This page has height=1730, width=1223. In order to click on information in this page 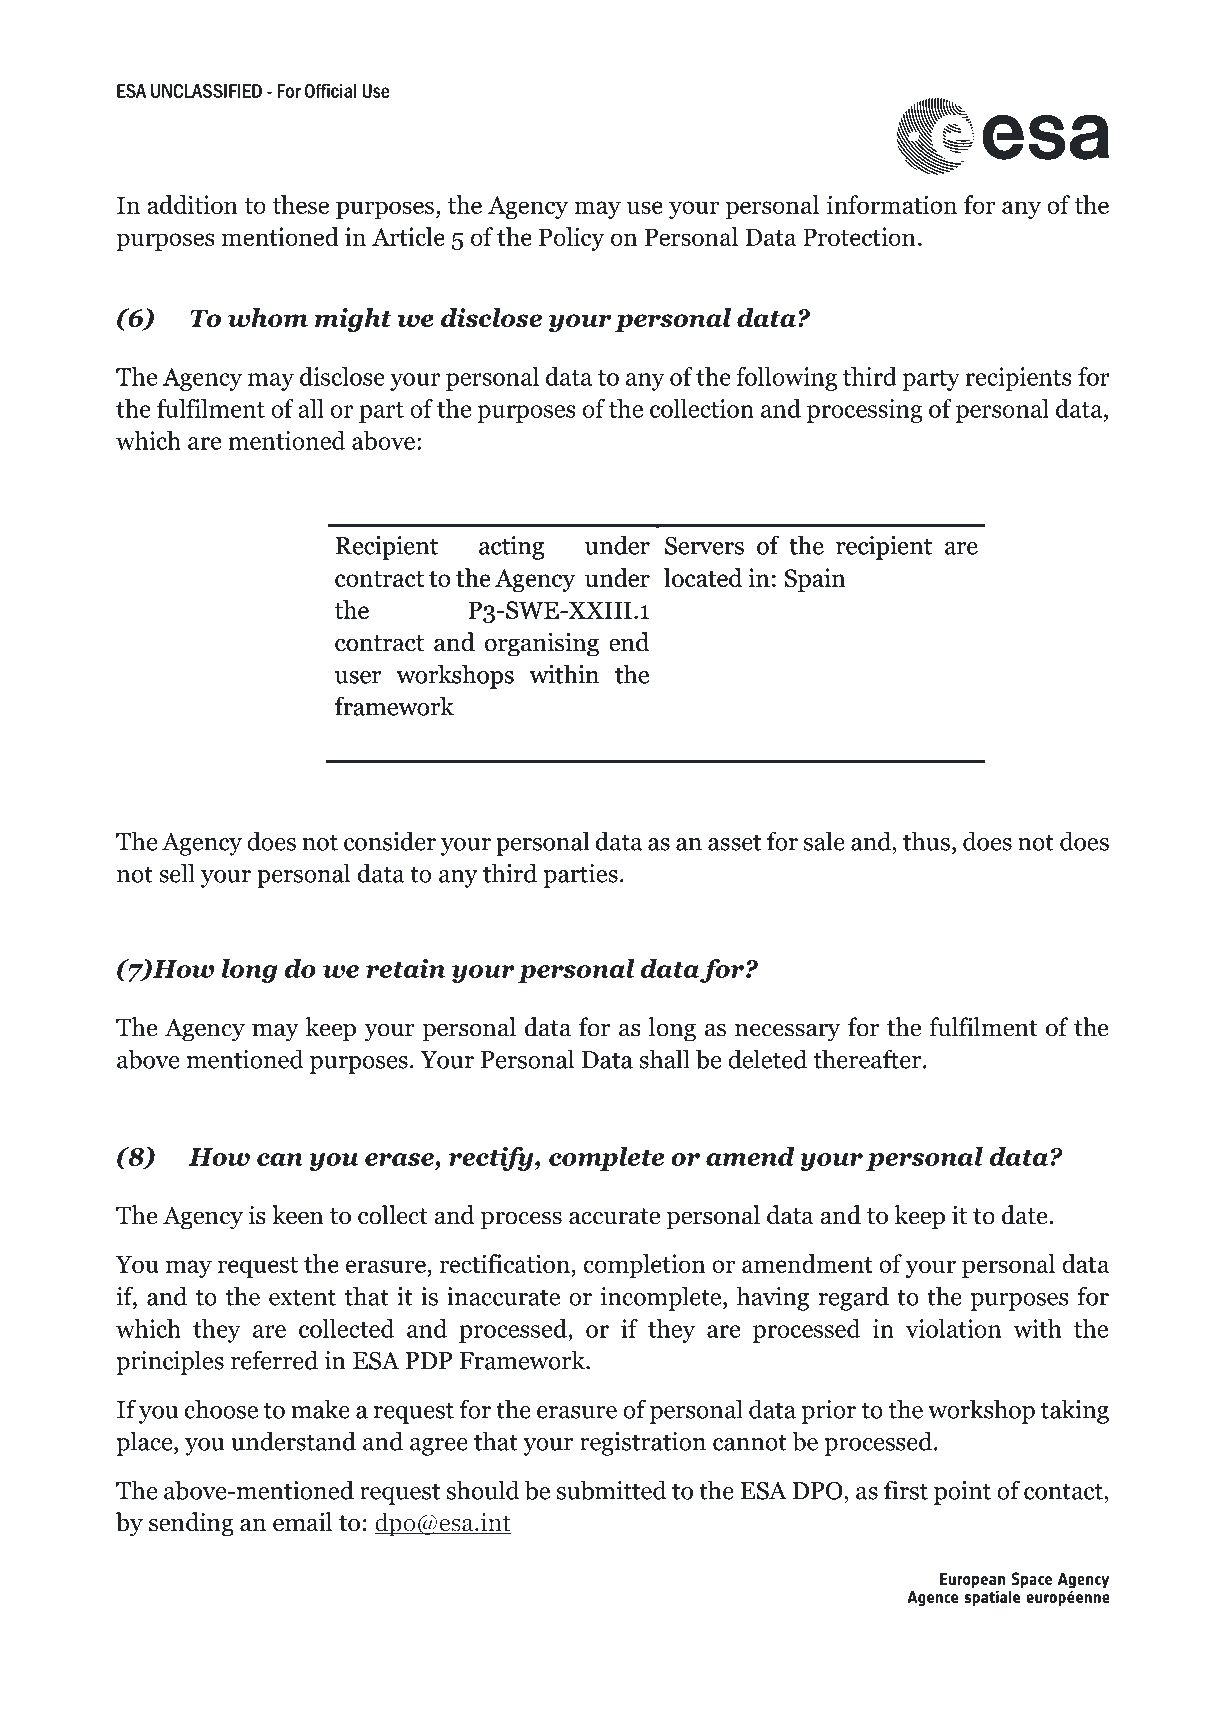, I will do `click(892, 204)`.
